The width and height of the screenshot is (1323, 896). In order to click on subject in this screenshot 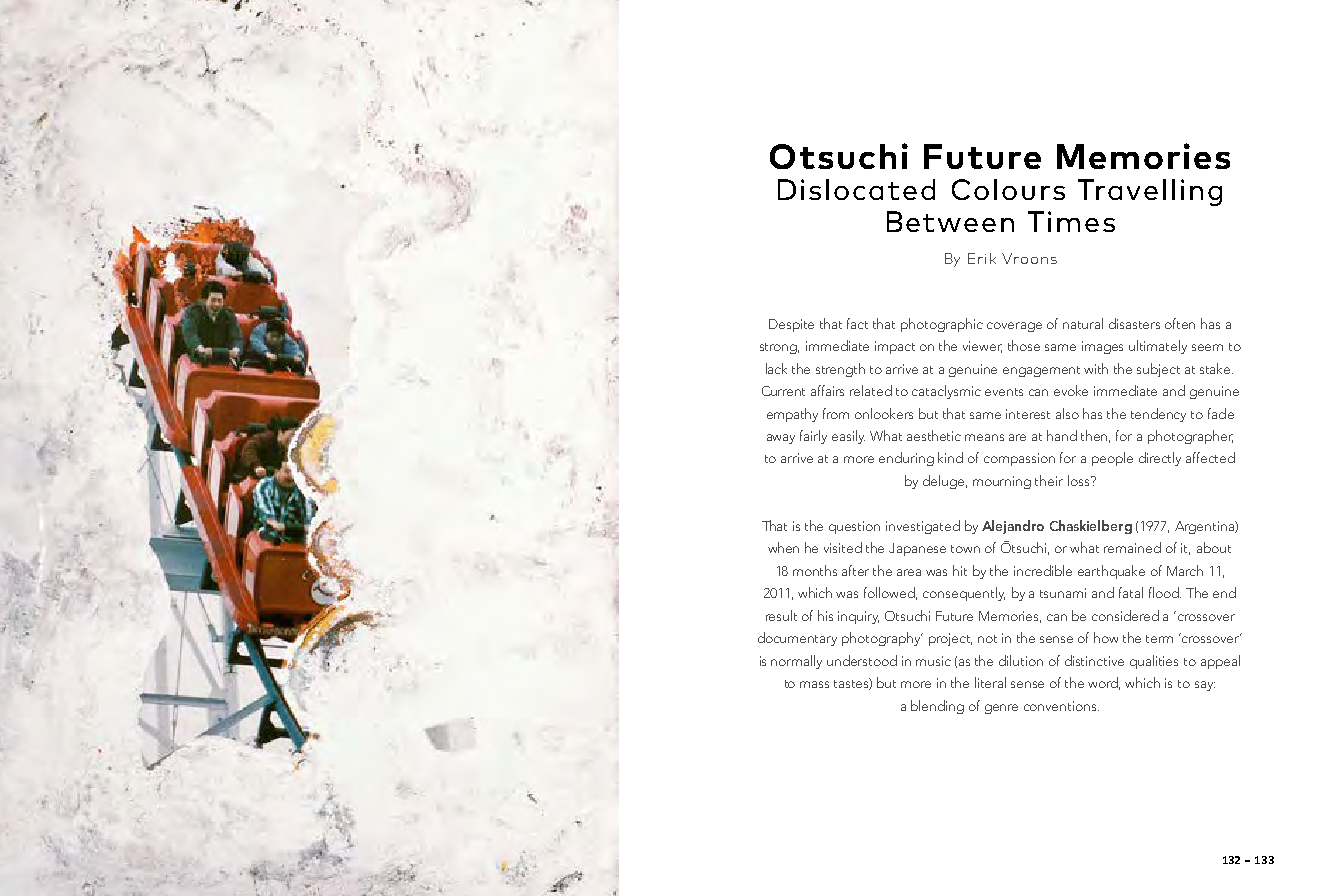, I will do `click(1158, 370)`.
